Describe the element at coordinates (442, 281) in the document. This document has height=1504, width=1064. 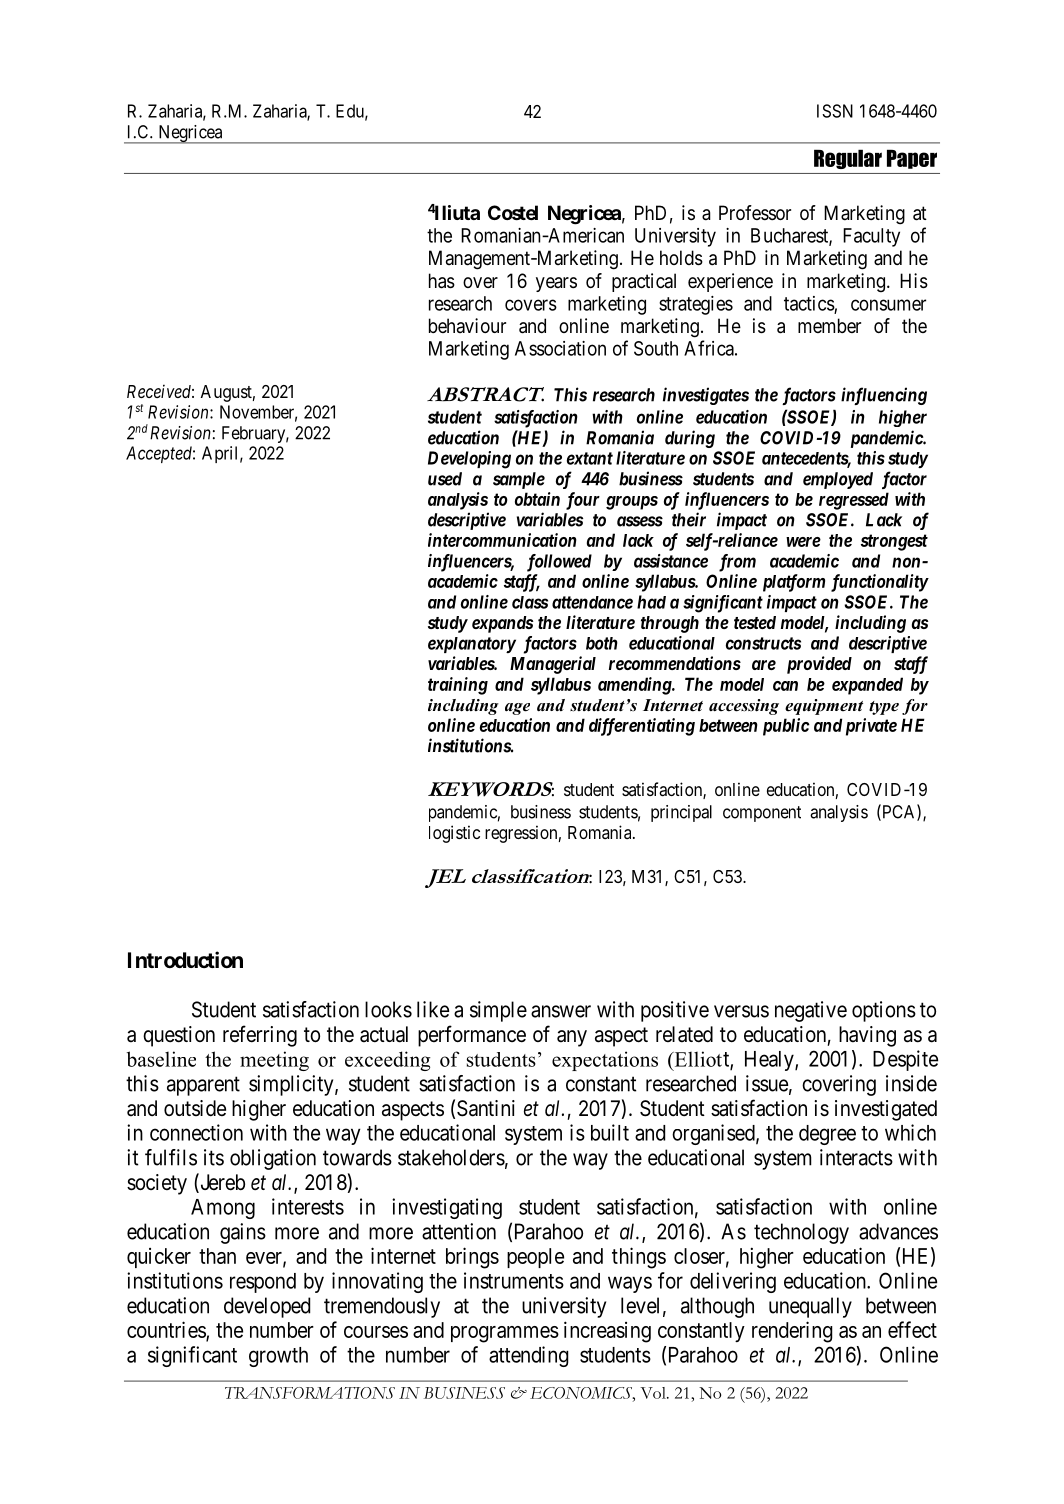
I see `has` at that location.
